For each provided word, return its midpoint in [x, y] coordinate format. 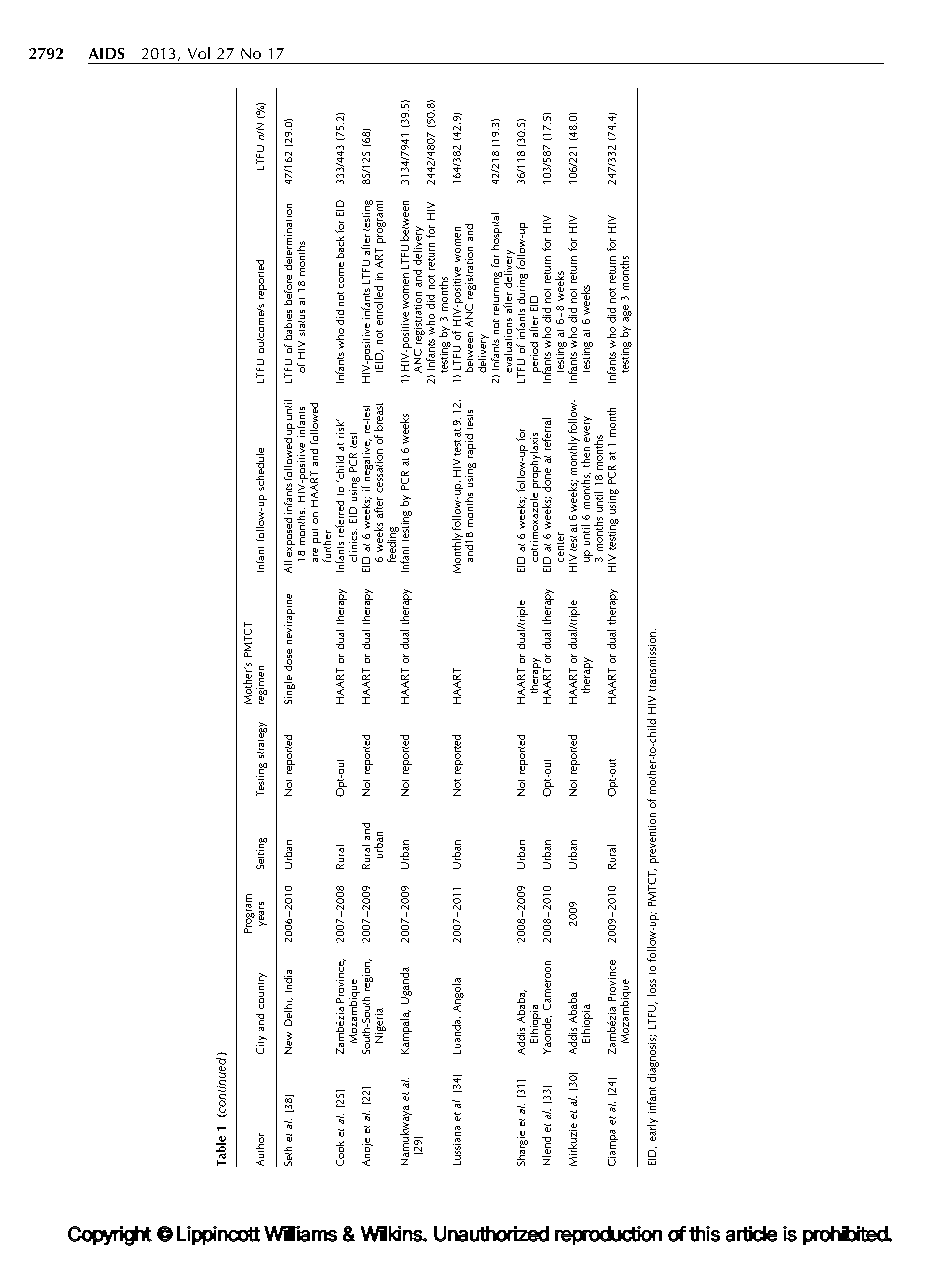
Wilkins [392, 1234]
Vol [199, 53]
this [704, 1234]
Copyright [110, 1236]
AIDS [106, 53]
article [751, 1234]
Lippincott [218, 1235]
